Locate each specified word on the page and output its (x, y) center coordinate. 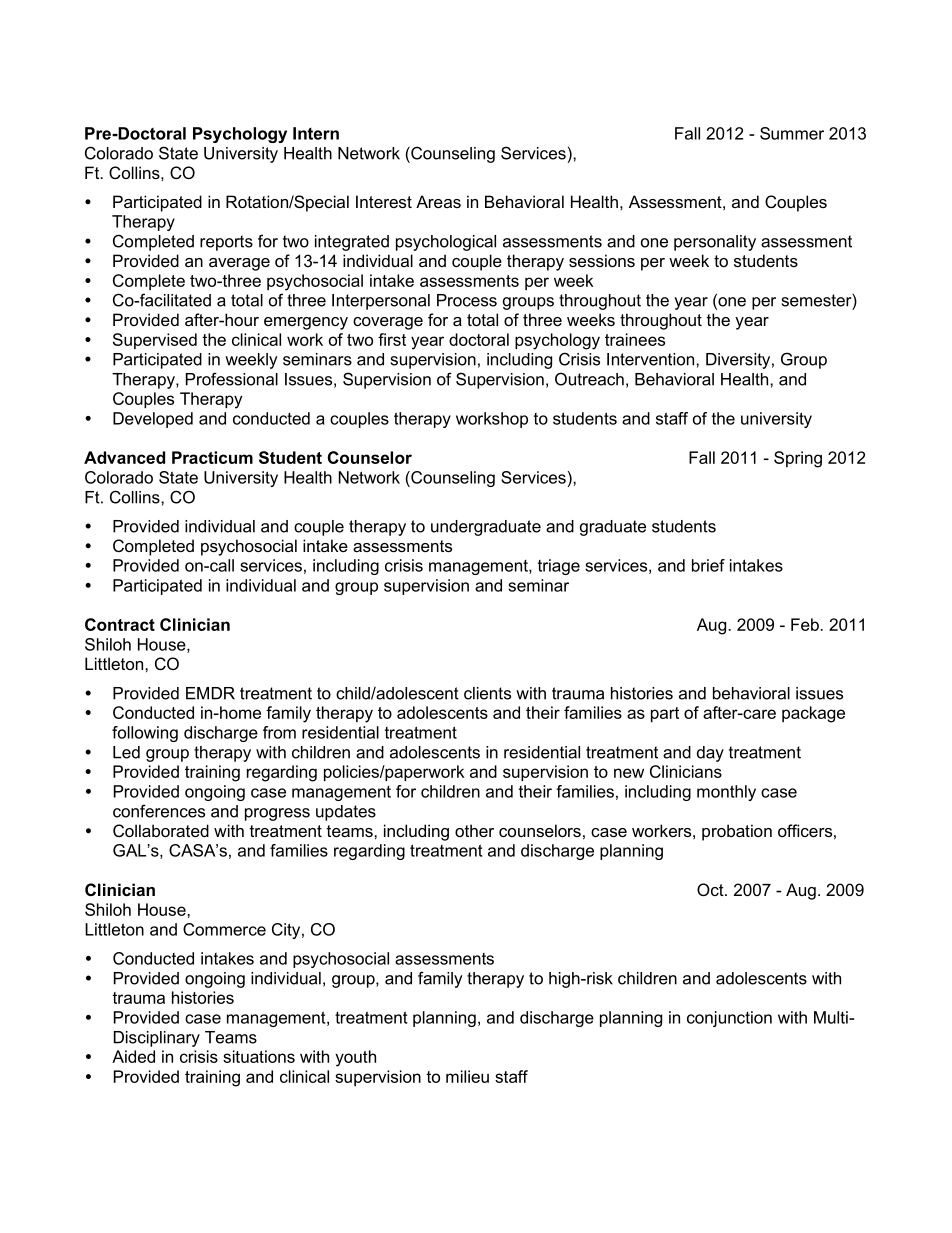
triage (559, 567)
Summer (792, 133)
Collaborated (161, 830)
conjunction (729, 1019)
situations (259, 1056)
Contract (120, 624)
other (474, 830)
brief (708, 565)
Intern (316, 133)
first (392, 339)
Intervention (652, 359)
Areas (438, 201)
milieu (467, 1076)
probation (737, 832)
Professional (232, 379)
